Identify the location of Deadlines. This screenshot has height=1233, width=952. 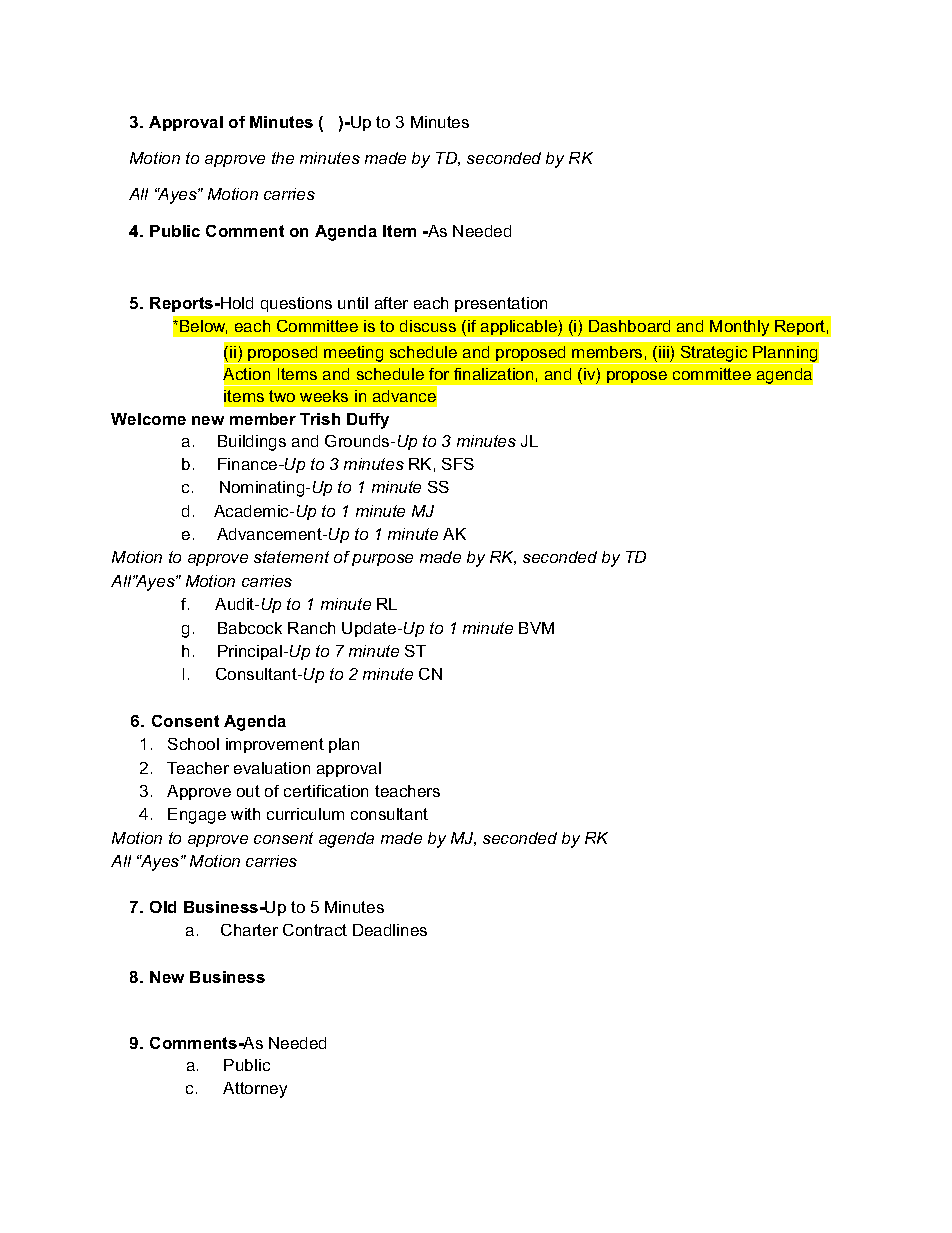
(390, 930).
